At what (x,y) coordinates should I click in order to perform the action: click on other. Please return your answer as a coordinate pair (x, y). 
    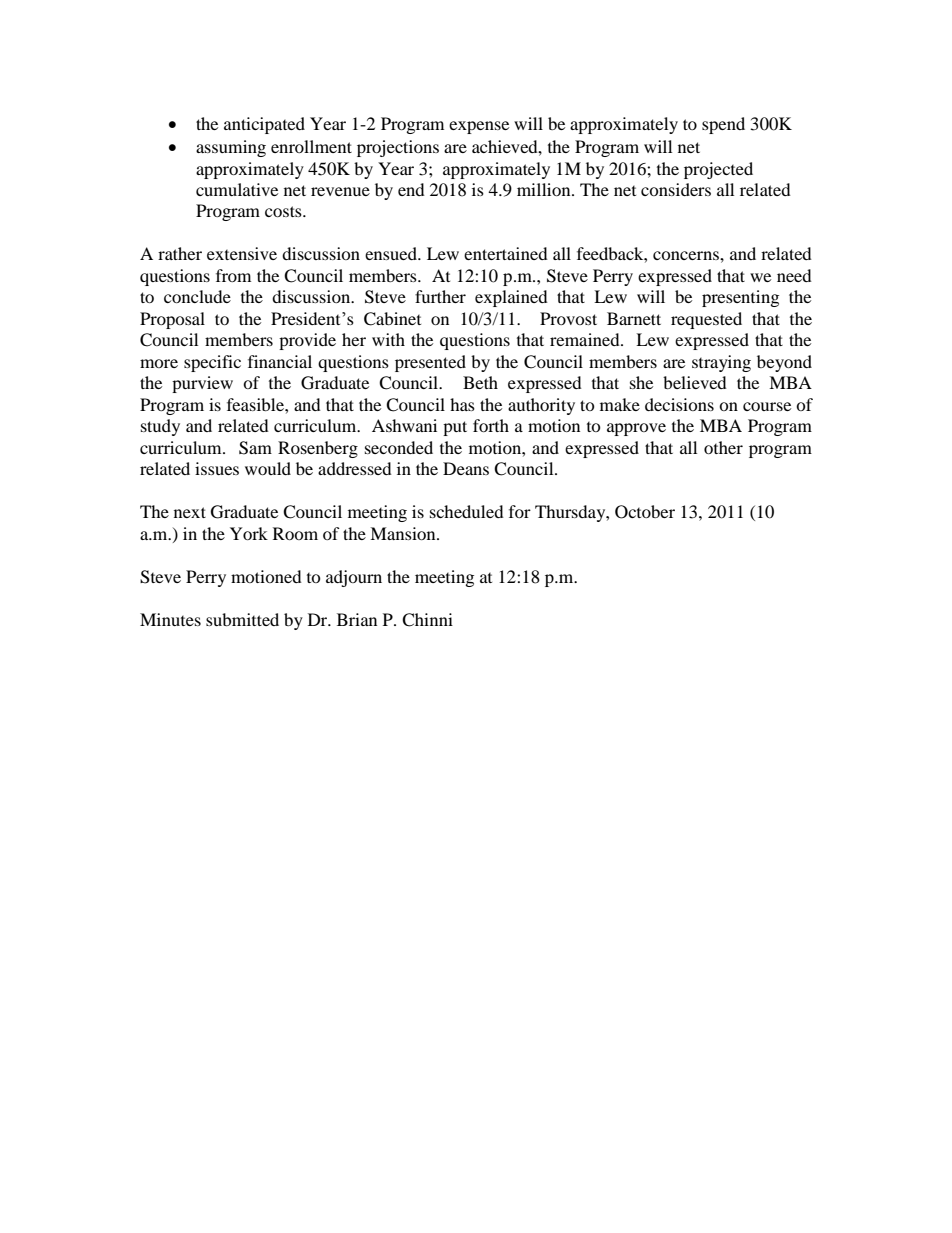
    Looking at the image, I should click on (723, 447).
